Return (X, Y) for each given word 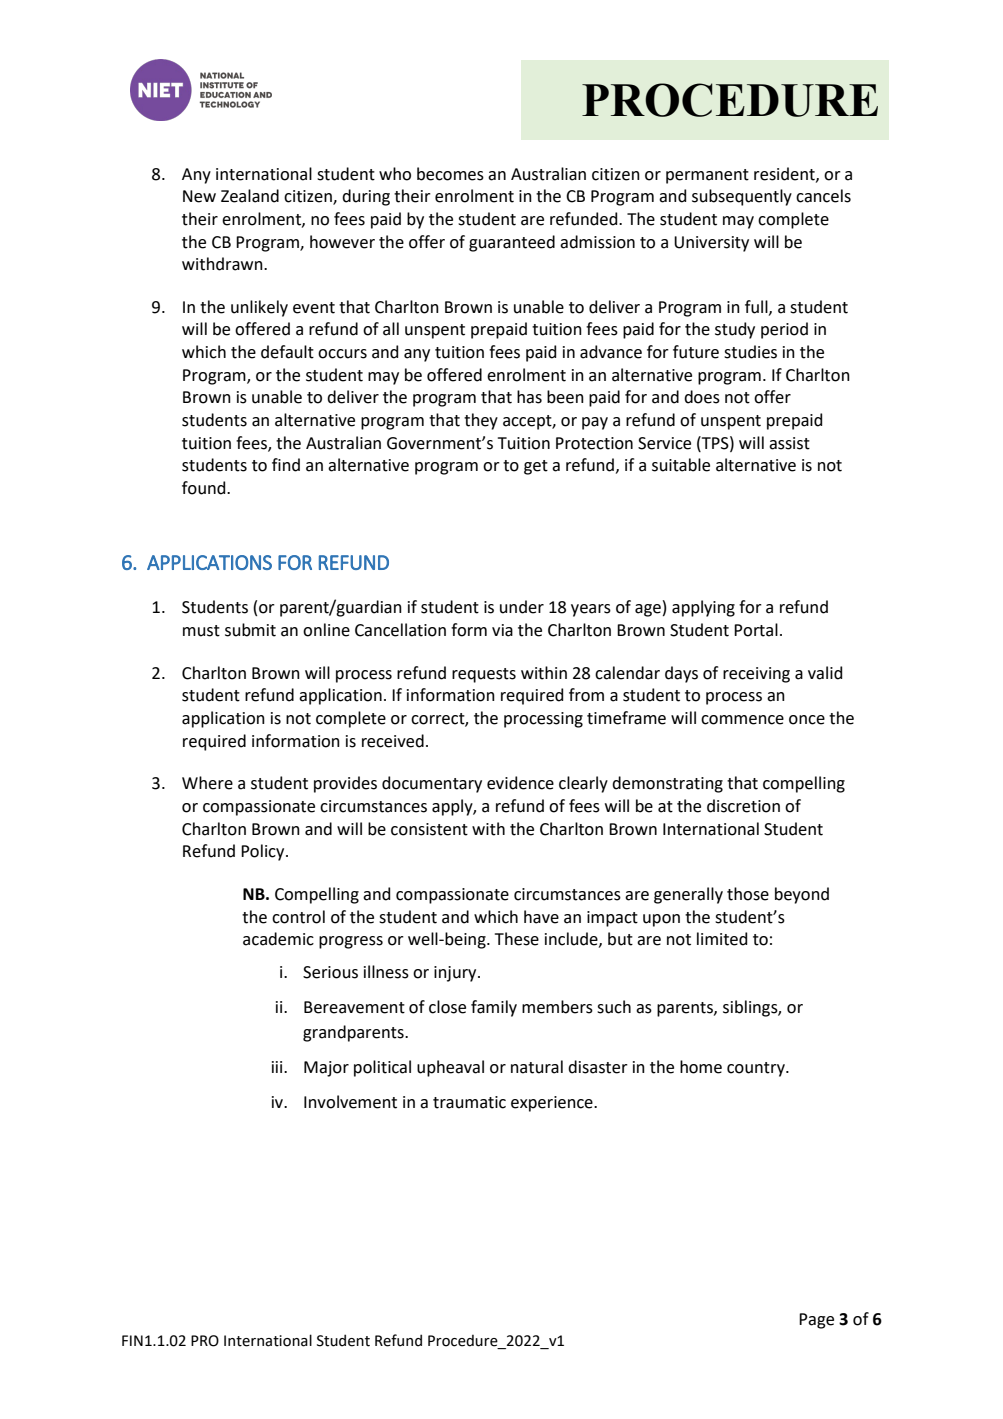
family (494, 1008)
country (757, 1069)
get (536, 467)
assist (789, 443)
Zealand (250, 196)
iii (278, 1067)
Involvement (350, 1102)
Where (207, 783)
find (286, 465)
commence (742, 720)
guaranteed (512, 243)
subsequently (742, 197)
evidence (520, 783)
